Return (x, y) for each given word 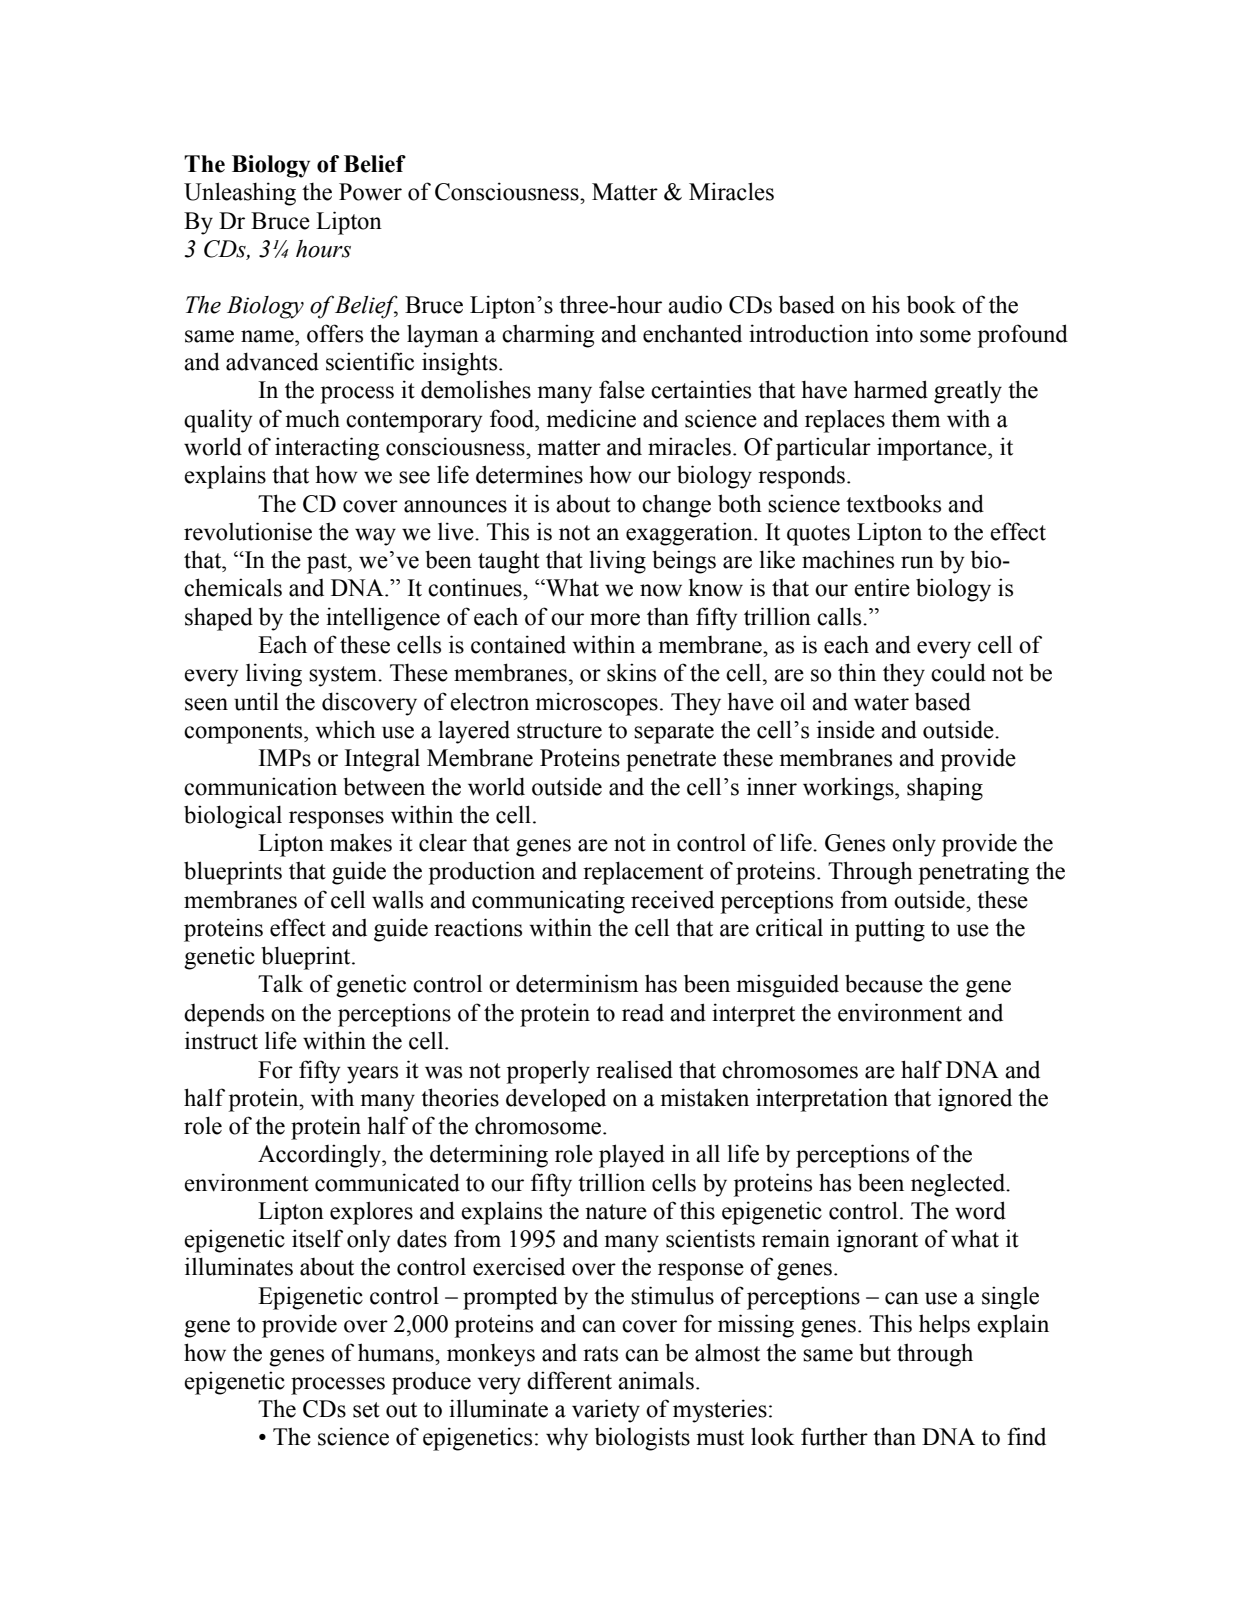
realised (634, 1069)
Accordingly (320, 1156)
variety (606, 1411)
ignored (975, 1100)
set (366, 1410)
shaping (945, 789)
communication (260, 786)
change (676, 506)
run (917, 562)
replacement (643, 873)
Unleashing (240, 194)
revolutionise (248, 531)
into (894, 333)
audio (695, 304)
